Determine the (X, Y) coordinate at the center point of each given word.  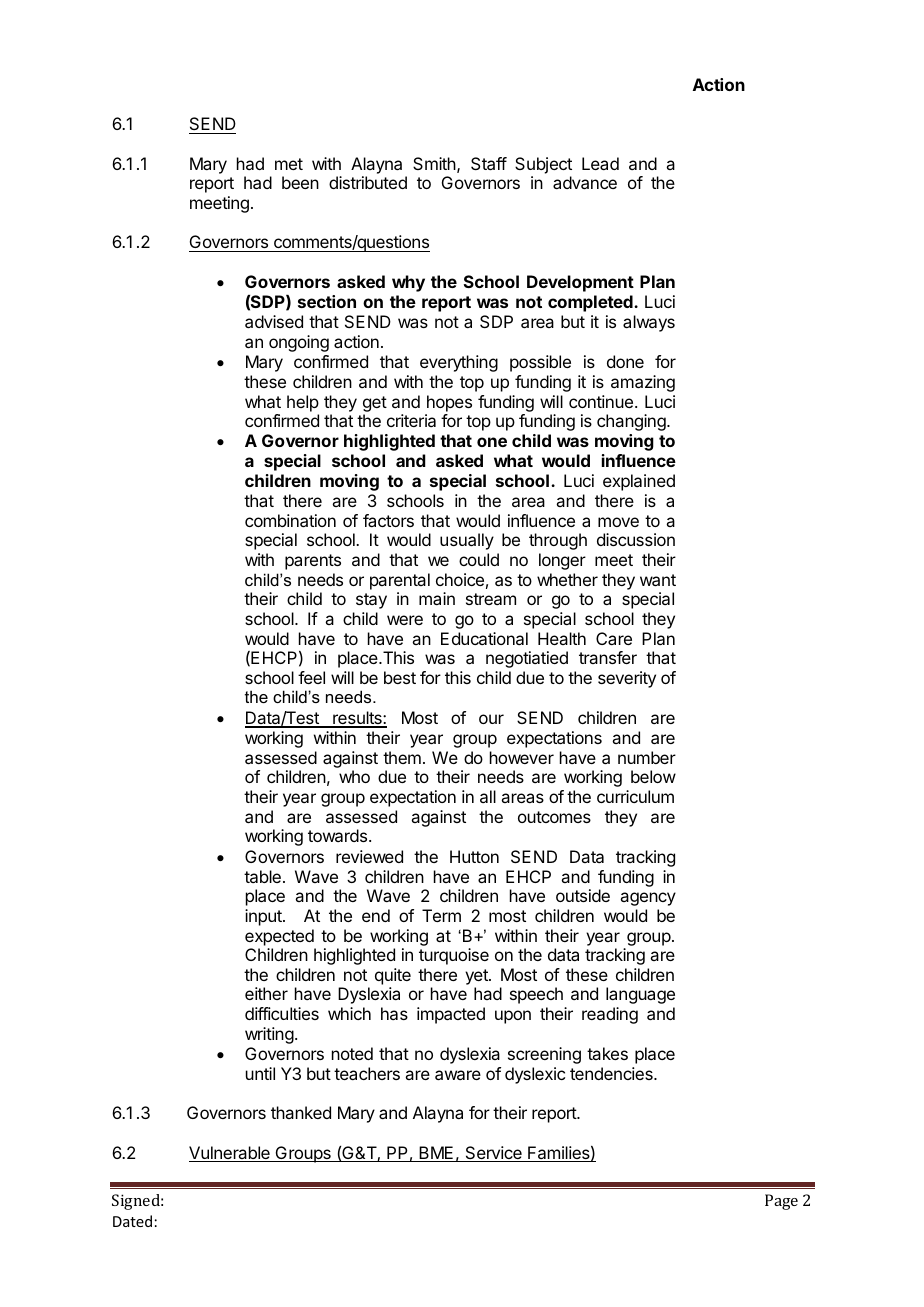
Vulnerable (230, 1154)
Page (781, 1202)
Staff (489, 163)
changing (632, 422)
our (491, 719)
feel (311, 677)
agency (648, 899)
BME (436, 1154)
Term (441, 915)
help (303, 403)
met (289, 164)
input (264, 917)
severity (627, 679)
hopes (449, 403)
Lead (600, 163)
